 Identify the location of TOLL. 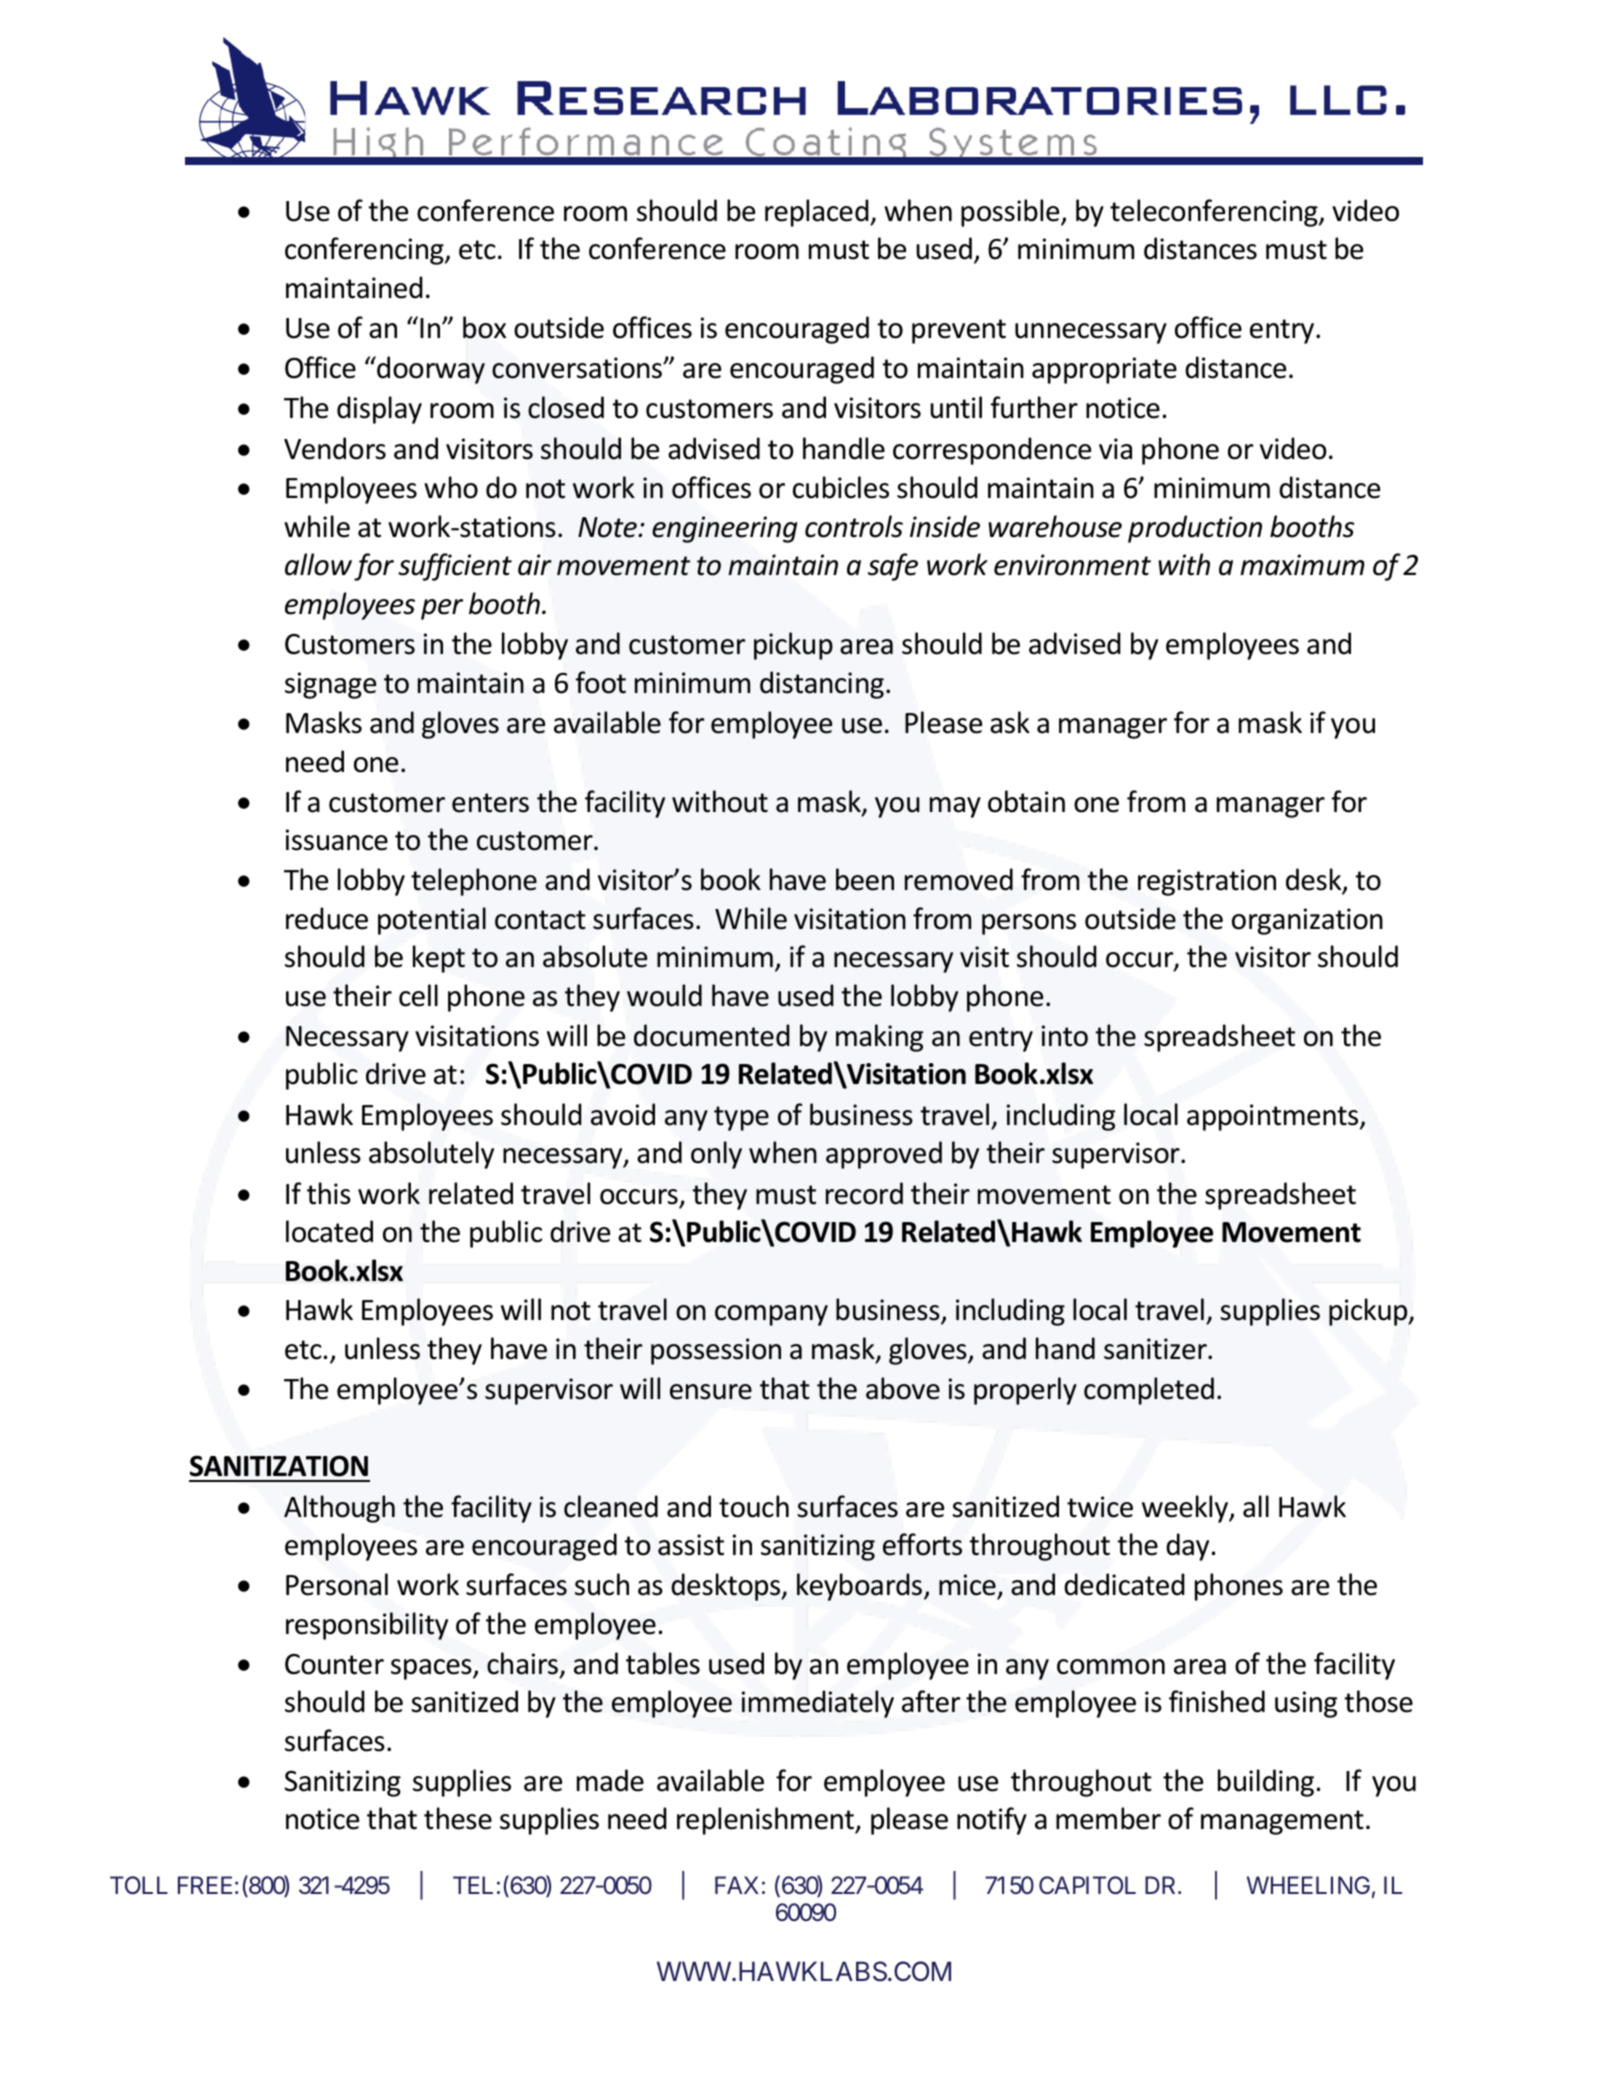
(139, 1885).
